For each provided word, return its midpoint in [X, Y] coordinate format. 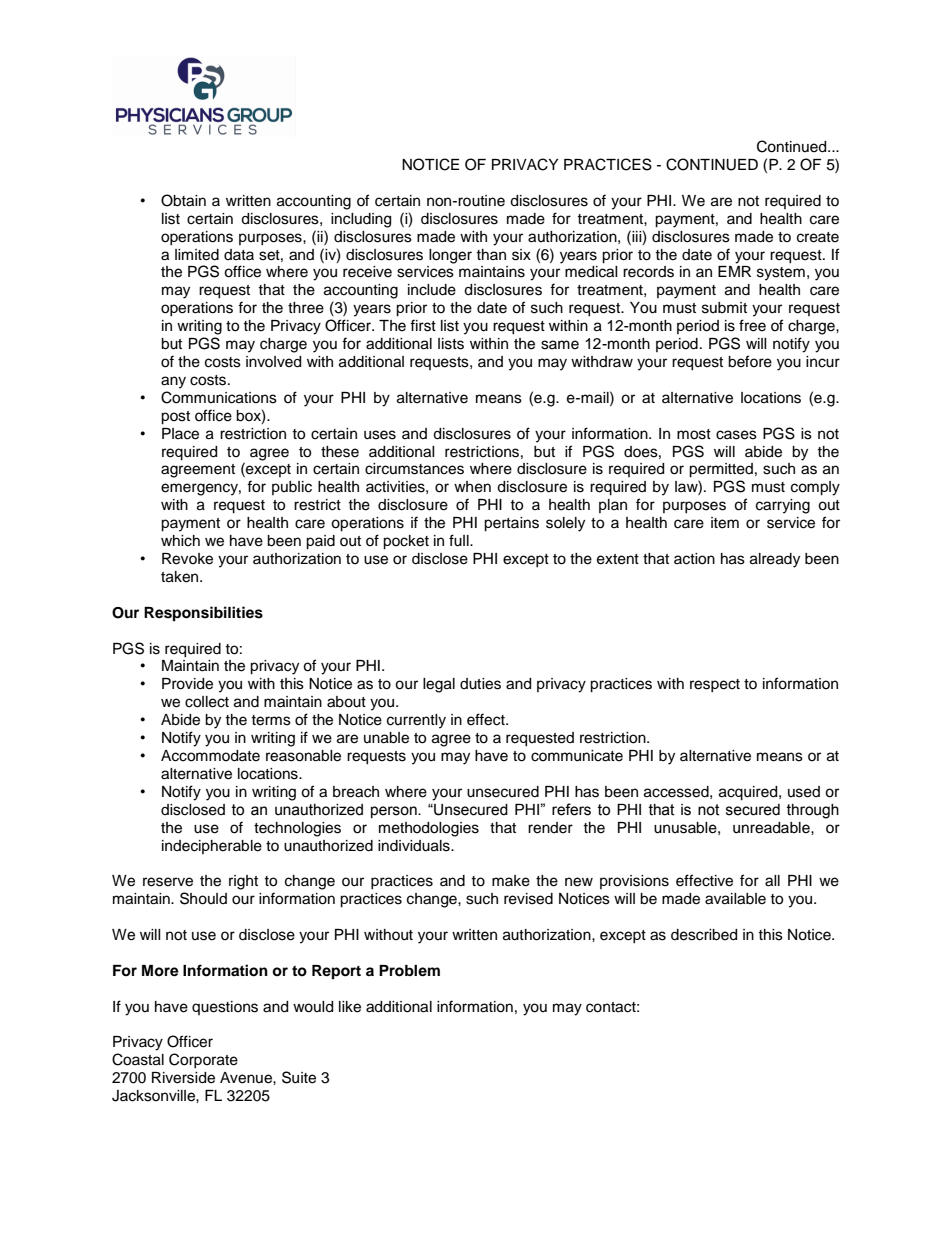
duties [480, 684]
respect [715, 685]
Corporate [203, 1060]
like [350, 1007]
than [491, 254]
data [239, 254]
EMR [734, 271]
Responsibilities [203, 614]
